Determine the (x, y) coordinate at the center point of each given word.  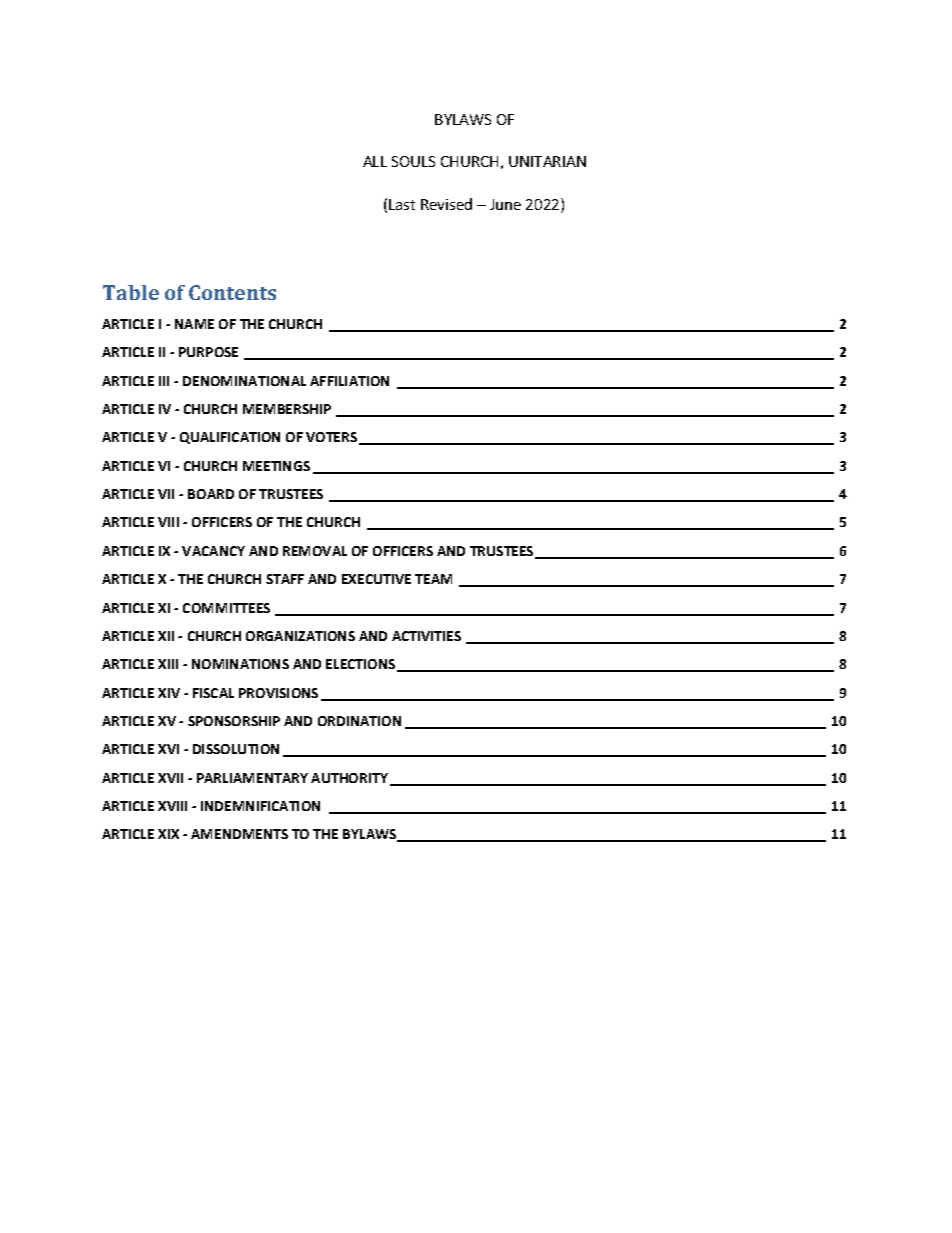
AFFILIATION (349, 381)
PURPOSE (208, 352)
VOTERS (333, 438)
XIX (168, 834)
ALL (375, 161)
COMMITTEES (226, 608)
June (505, 204)
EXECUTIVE (376, 579)
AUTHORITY (349, 778)
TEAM (433, 579)
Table (131, 292)
